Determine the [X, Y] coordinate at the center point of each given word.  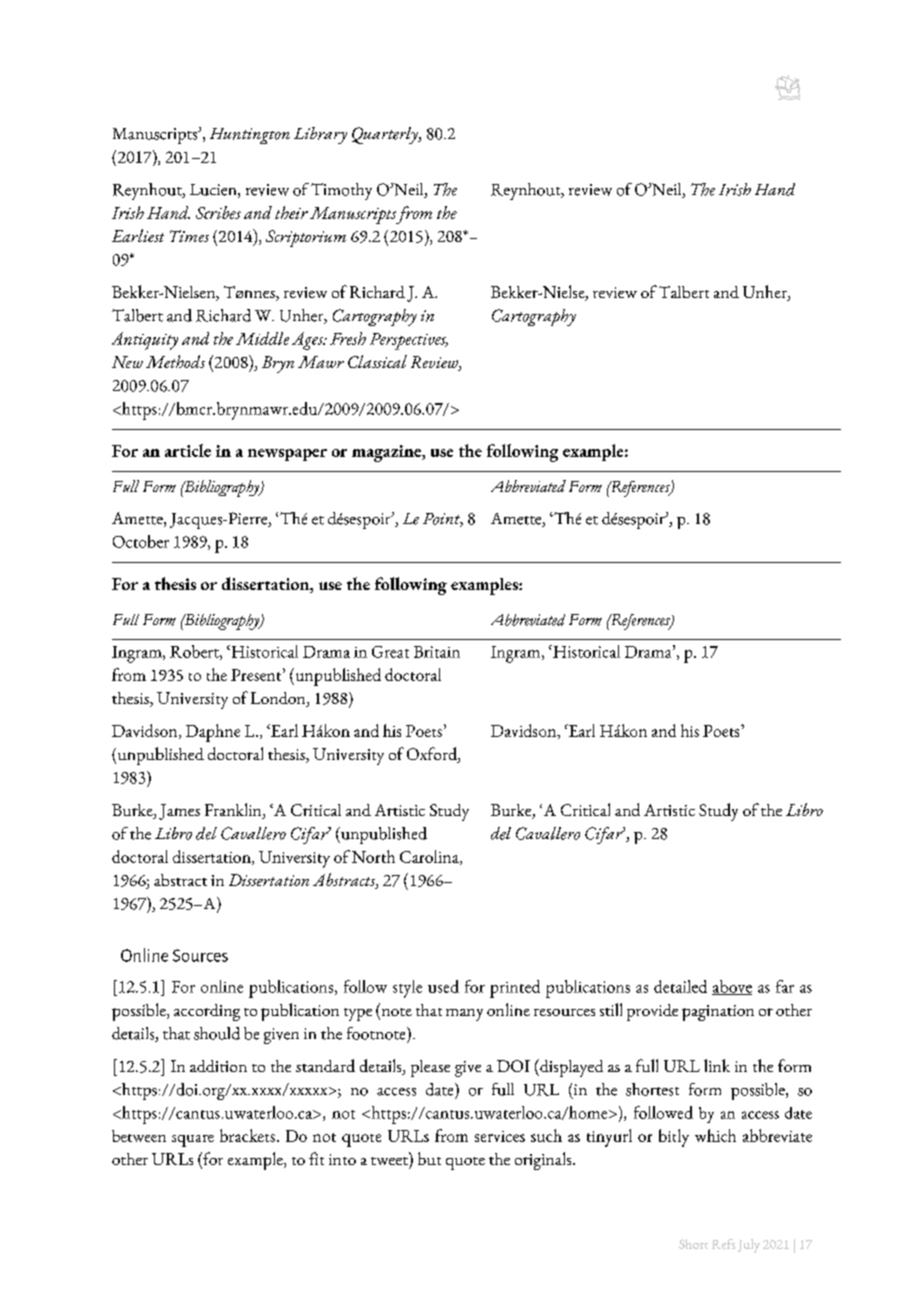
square [193, 1141]
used [443, 986]
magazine [387, 453]
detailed [680, 986]
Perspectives [409, 341]
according [207, 1012]
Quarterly [386, 135]
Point [443, 520]
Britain [437, 652]
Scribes [218, 212]
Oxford [433, 755]
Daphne [213, 733]
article [188, 450]
